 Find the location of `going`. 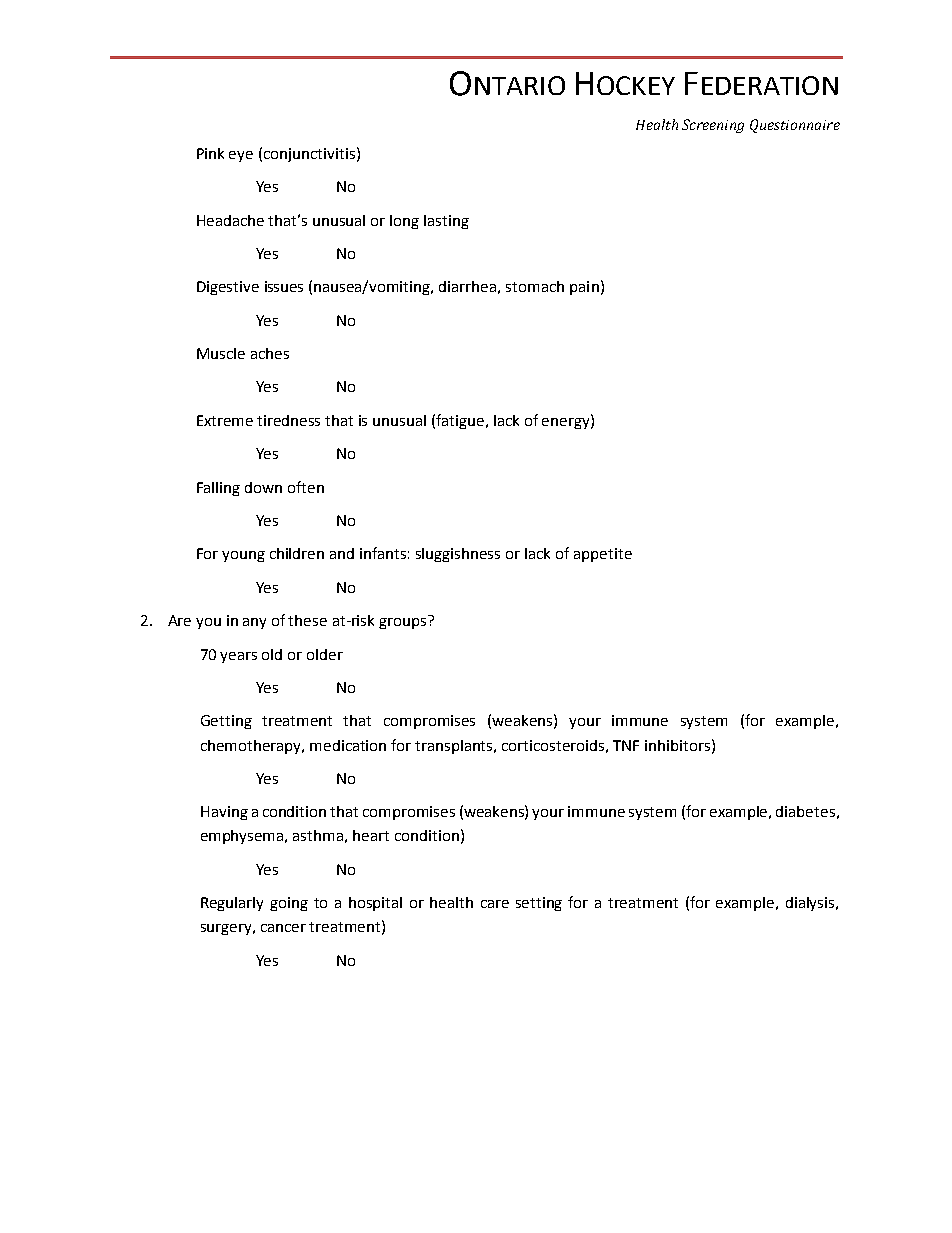

going is located at coordinates (289, 904).
